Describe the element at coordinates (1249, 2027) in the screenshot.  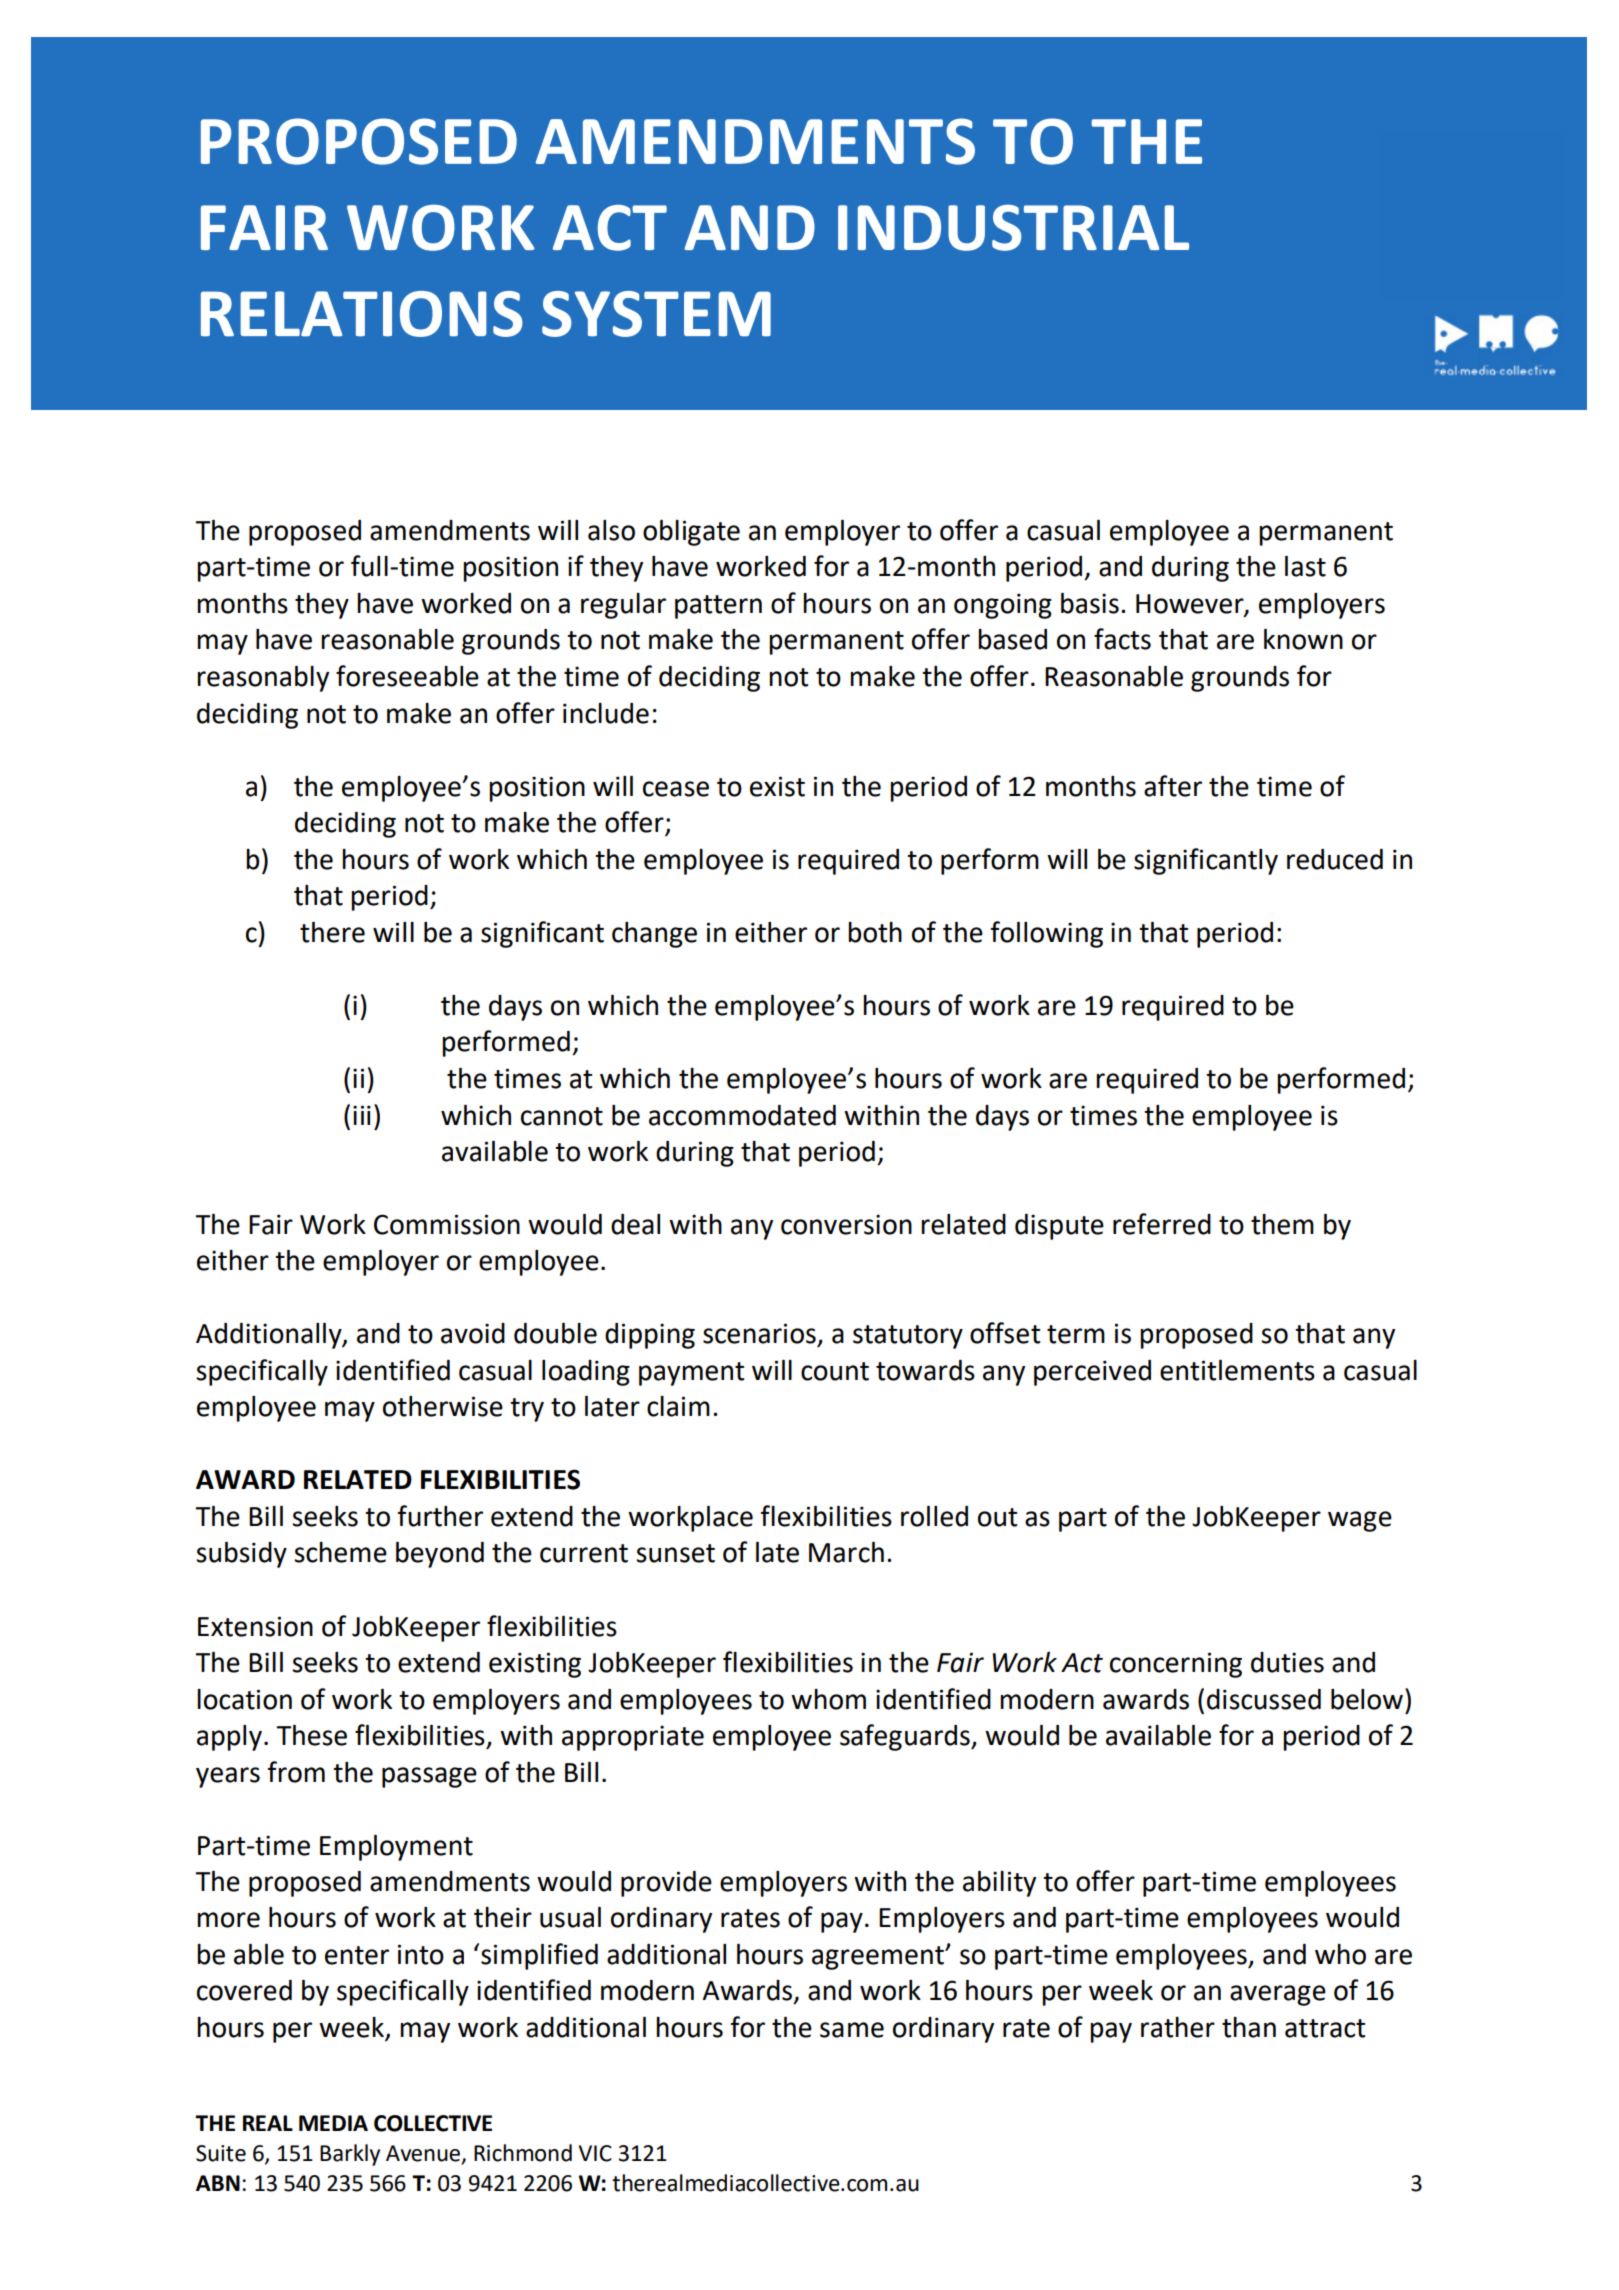
I see `than` at that location.
